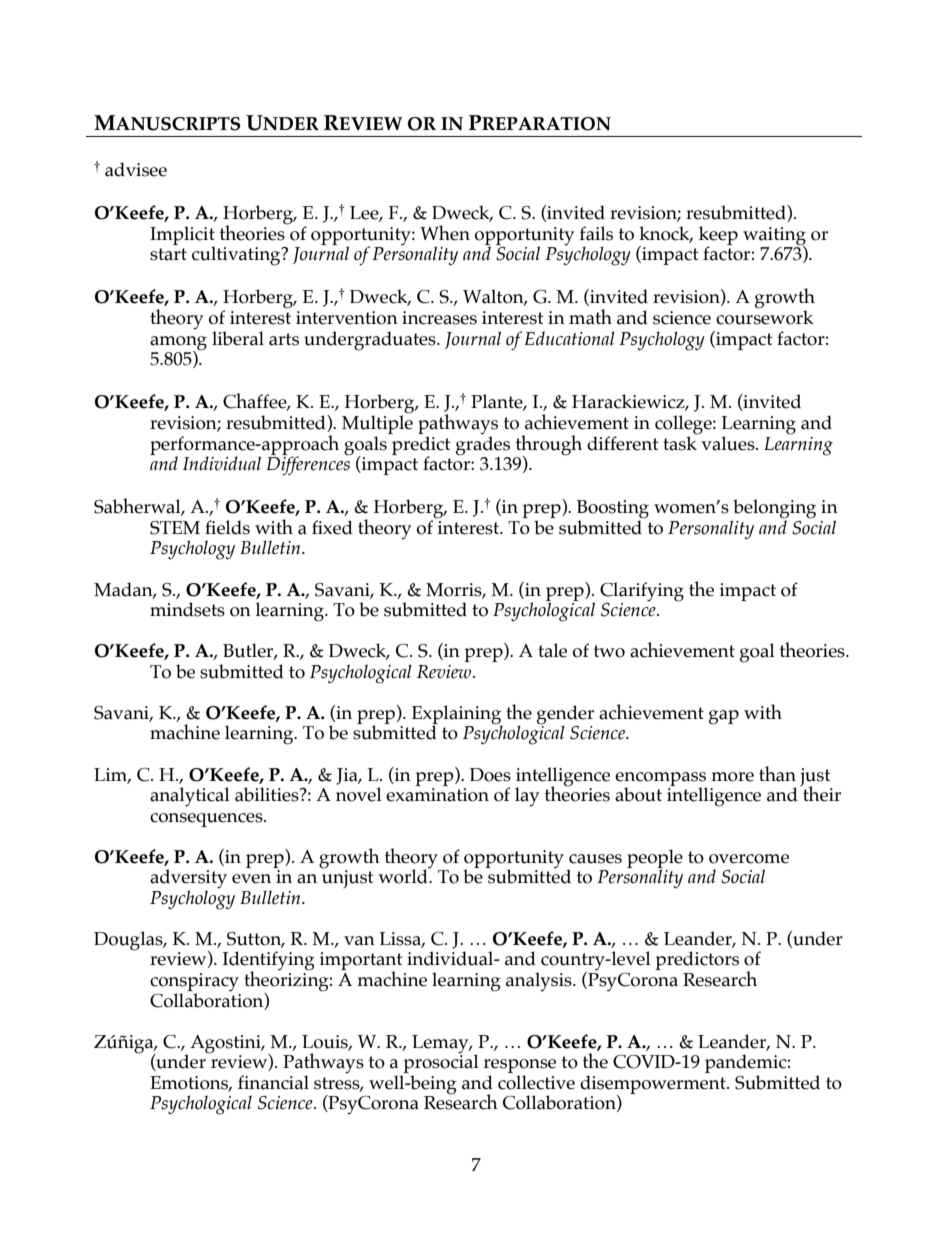 Image resolution: width=952 pixels, height=1233 pixels. Describe the element at coordinates (273, 1082) in the screenshot. I see `financial` at that location.
